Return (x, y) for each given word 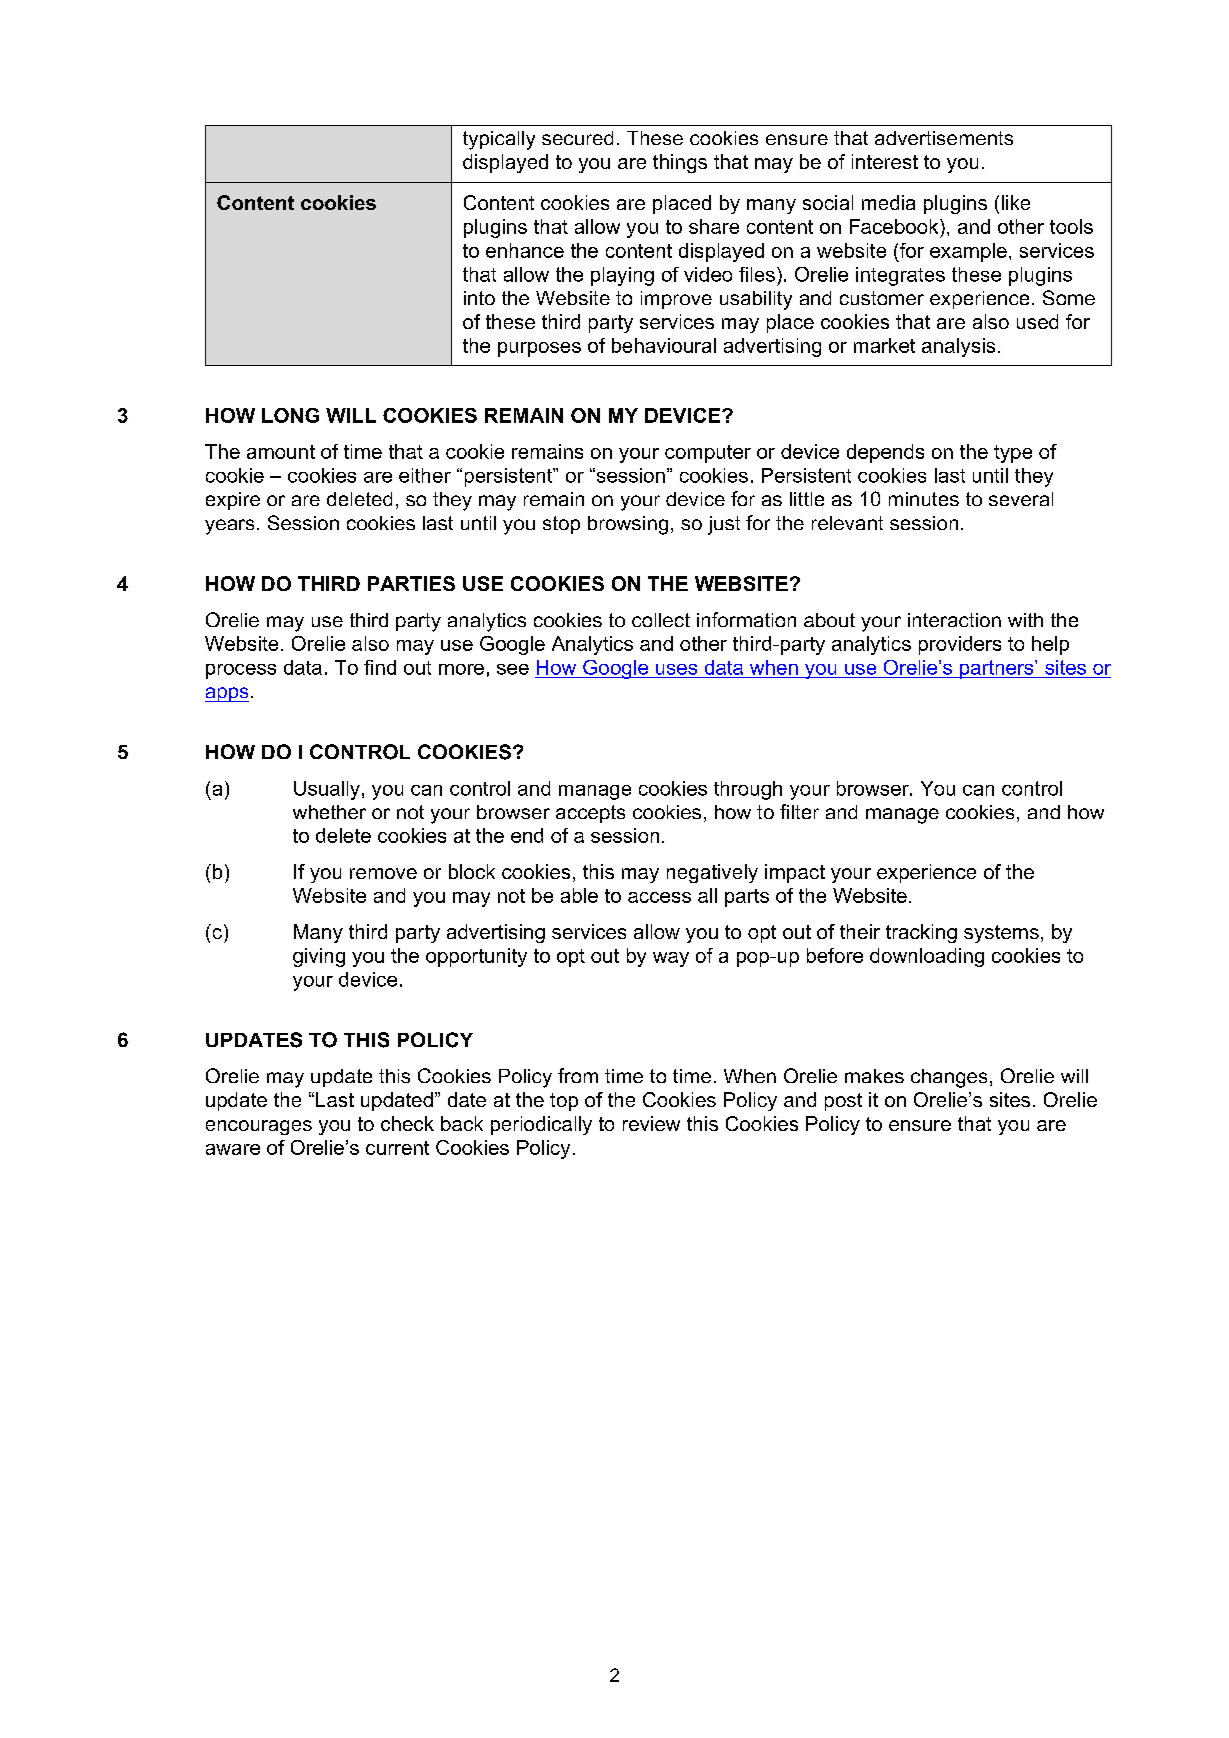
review (651, 1123)
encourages (259, 1127)
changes (949, 1078)
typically (499, 140)
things (680, 163)
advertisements (944, 138)
